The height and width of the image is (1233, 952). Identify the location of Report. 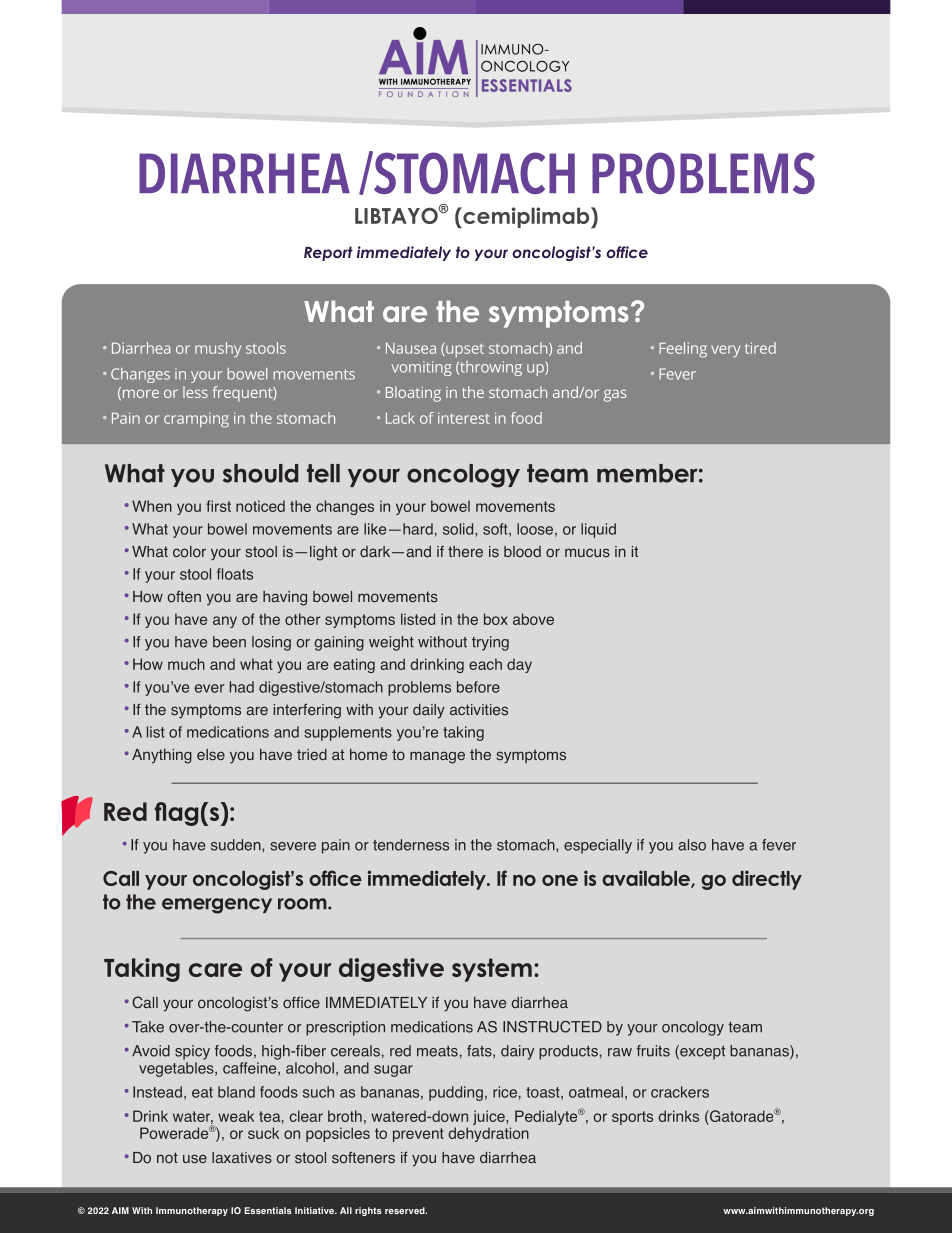
(328, 253).
